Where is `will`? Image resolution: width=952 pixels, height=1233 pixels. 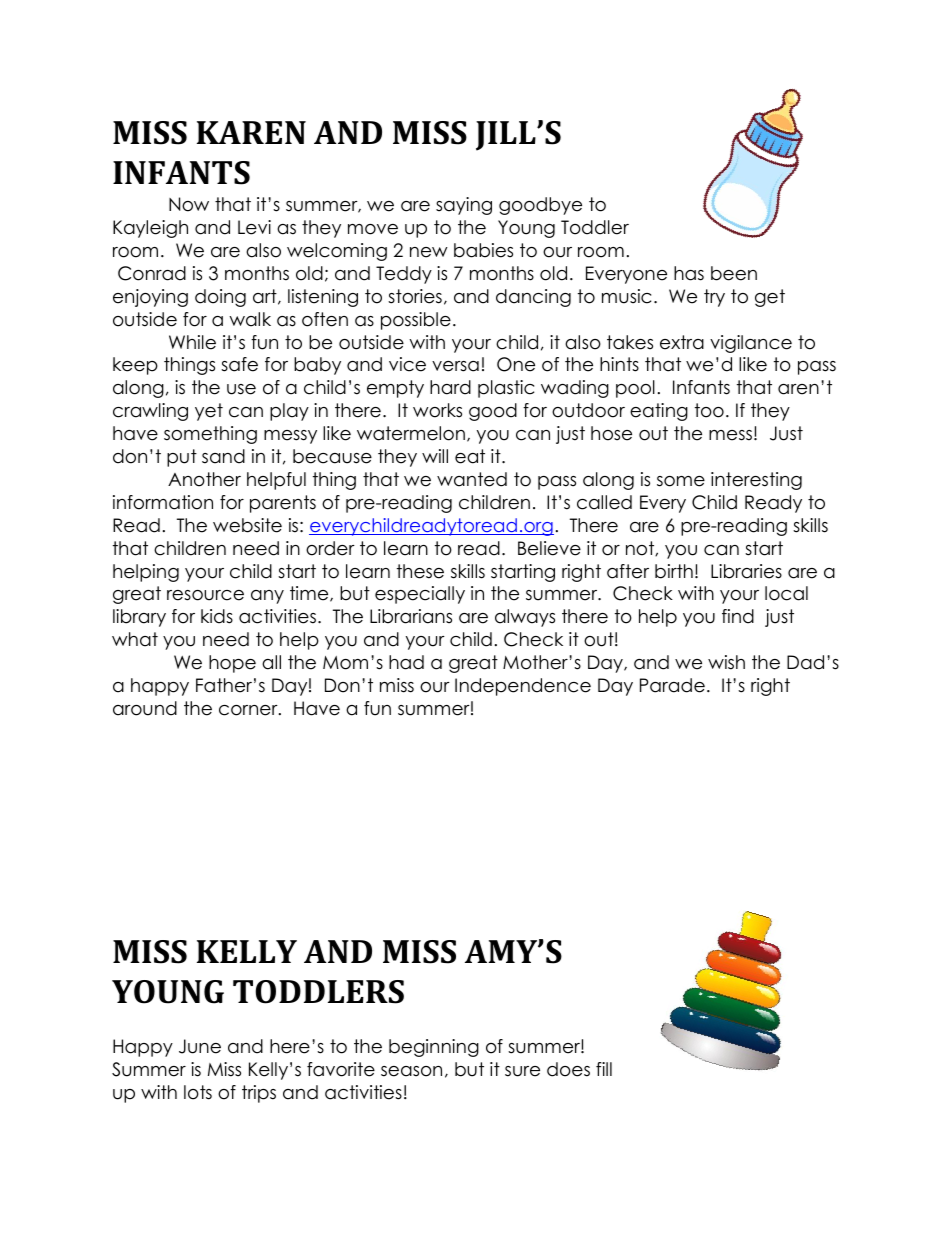
will is located at coordinates (435, 456).
